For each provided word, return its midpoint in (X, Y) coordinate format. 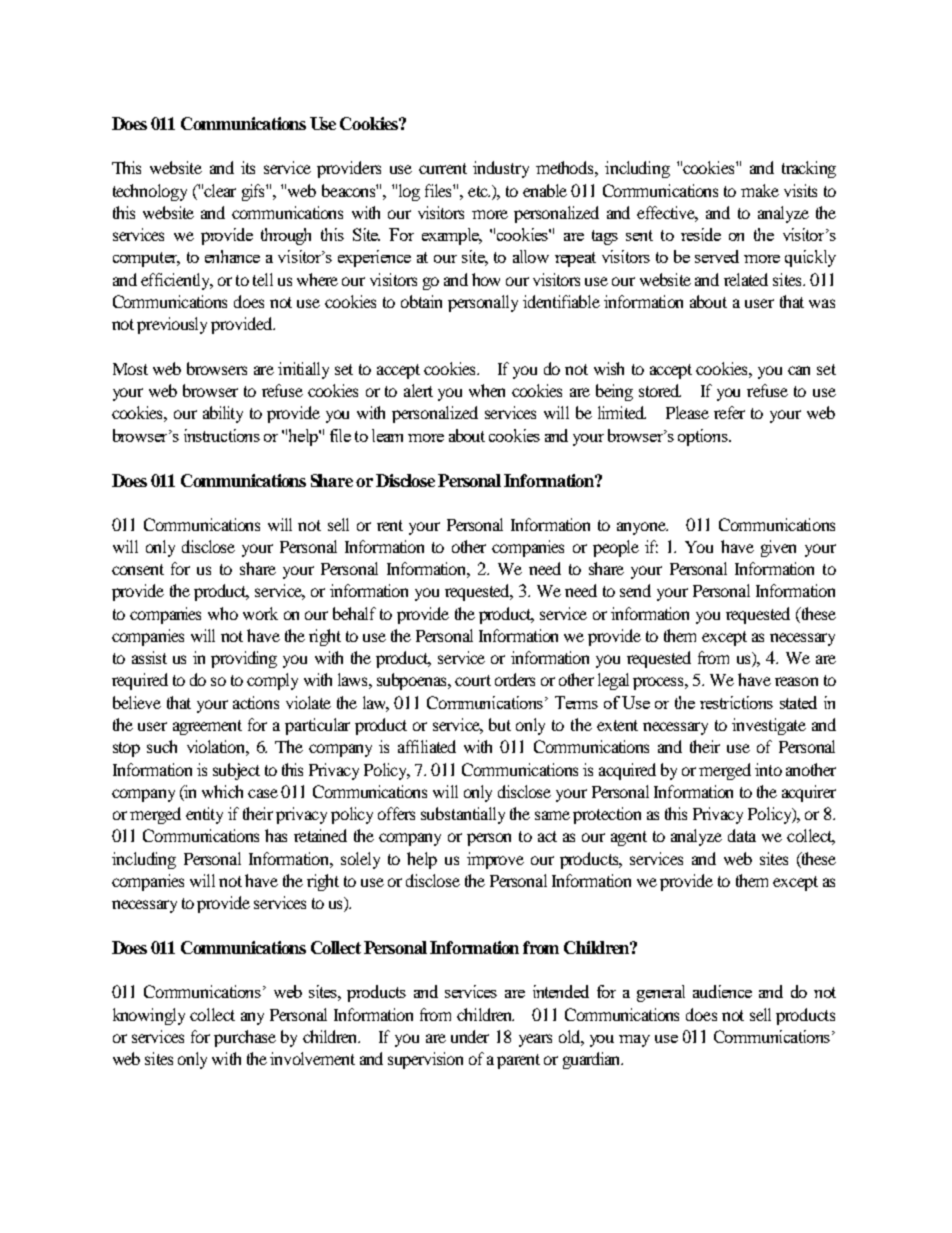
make (760, 190)
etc (479, 191)
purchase (245, 1038)
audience (722, 991)
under (470, 1036)
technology (150, 192)
